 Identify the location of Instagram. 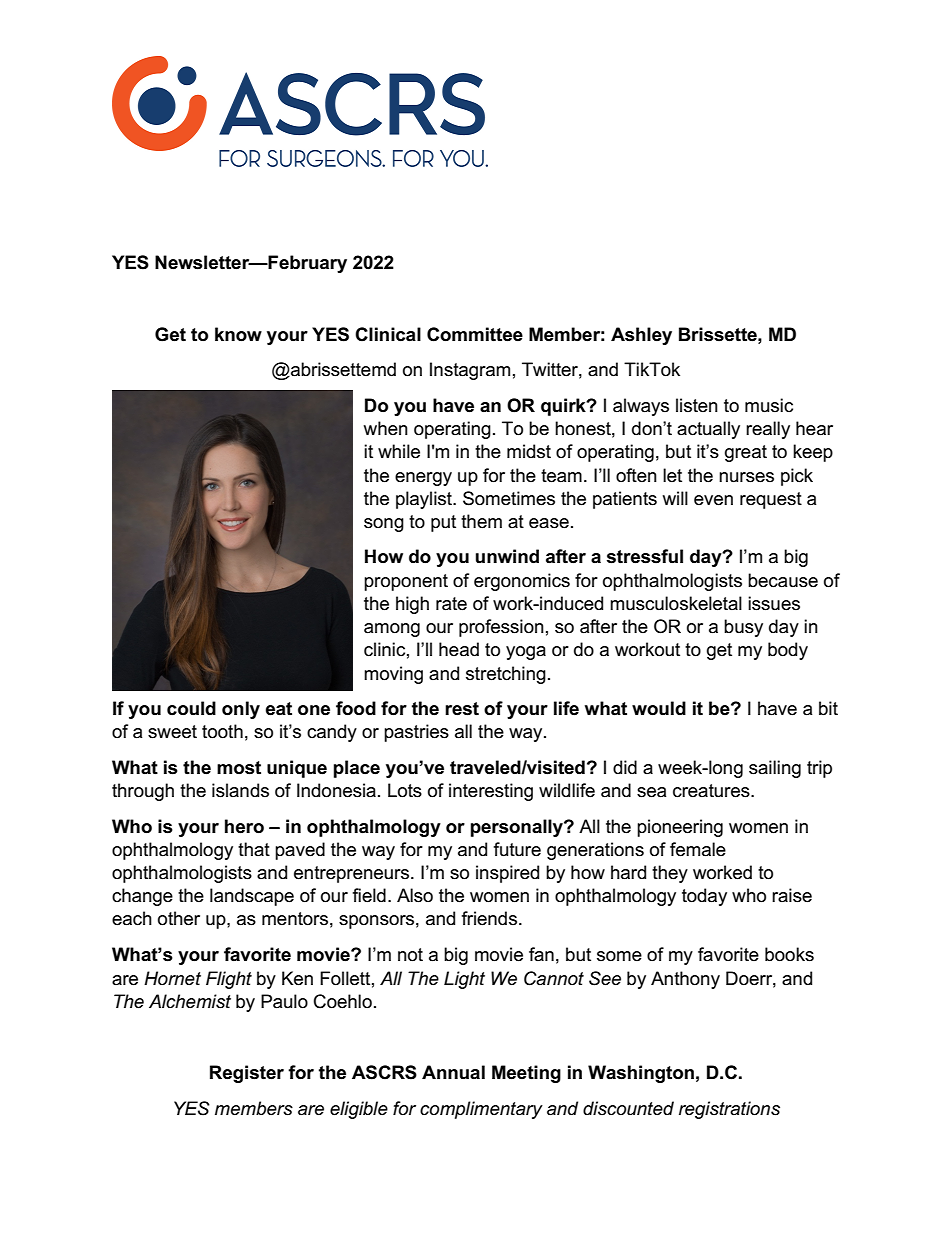
(470, 371).
